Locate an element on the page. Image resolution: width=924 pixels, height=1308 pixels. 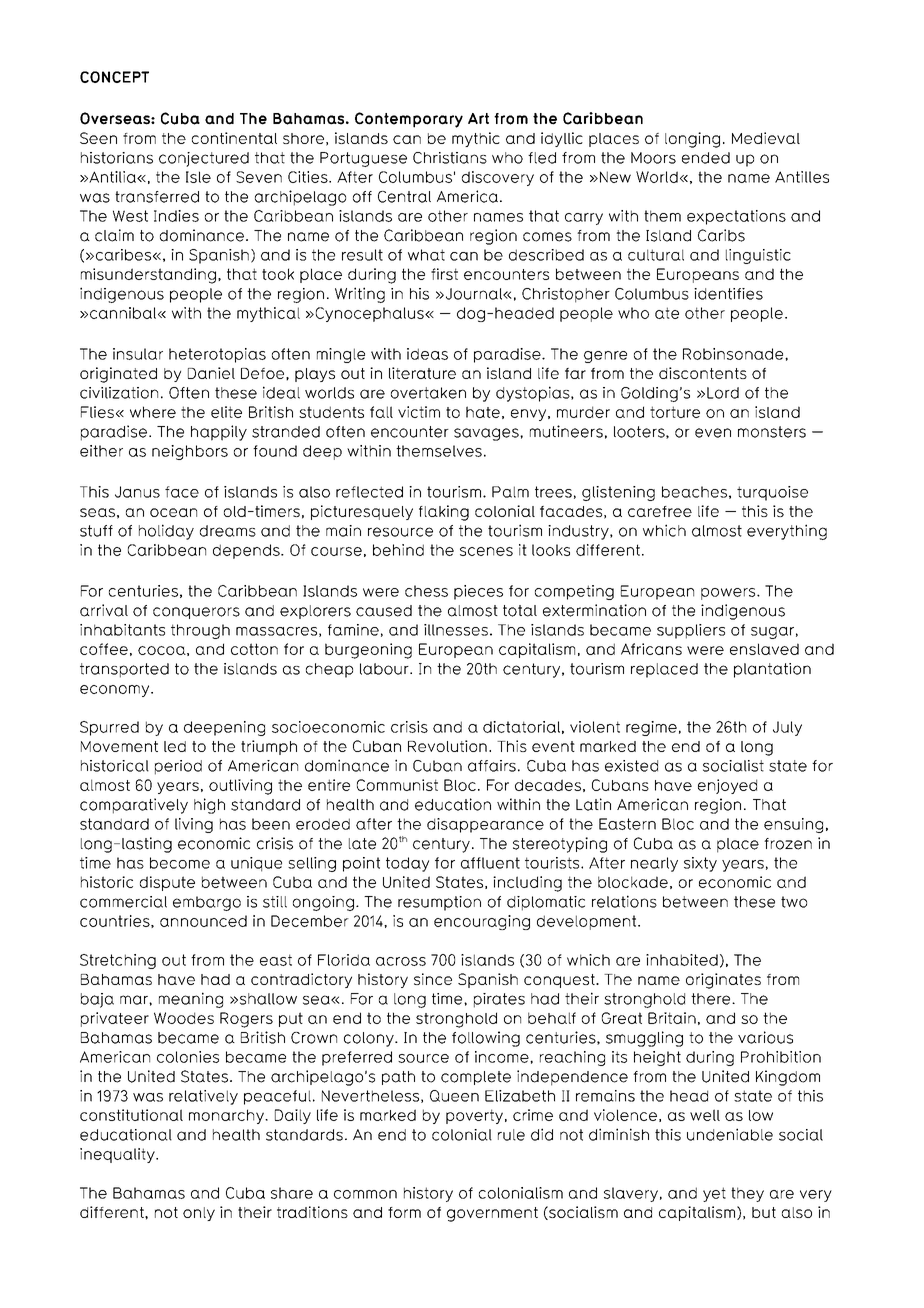
illnesses is located at coordinates (456, 630).
